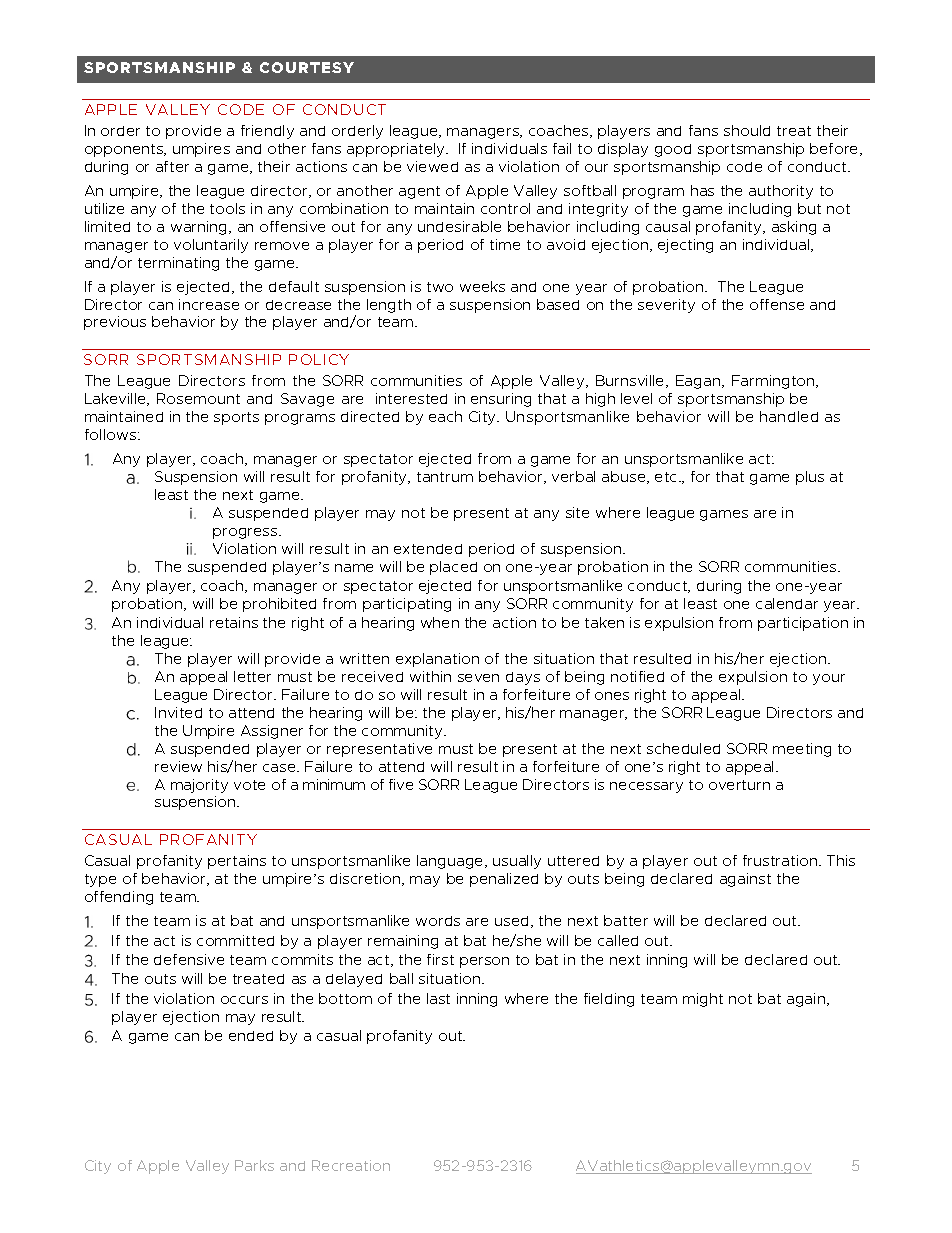  I want to click on should, so click(747, 130).
